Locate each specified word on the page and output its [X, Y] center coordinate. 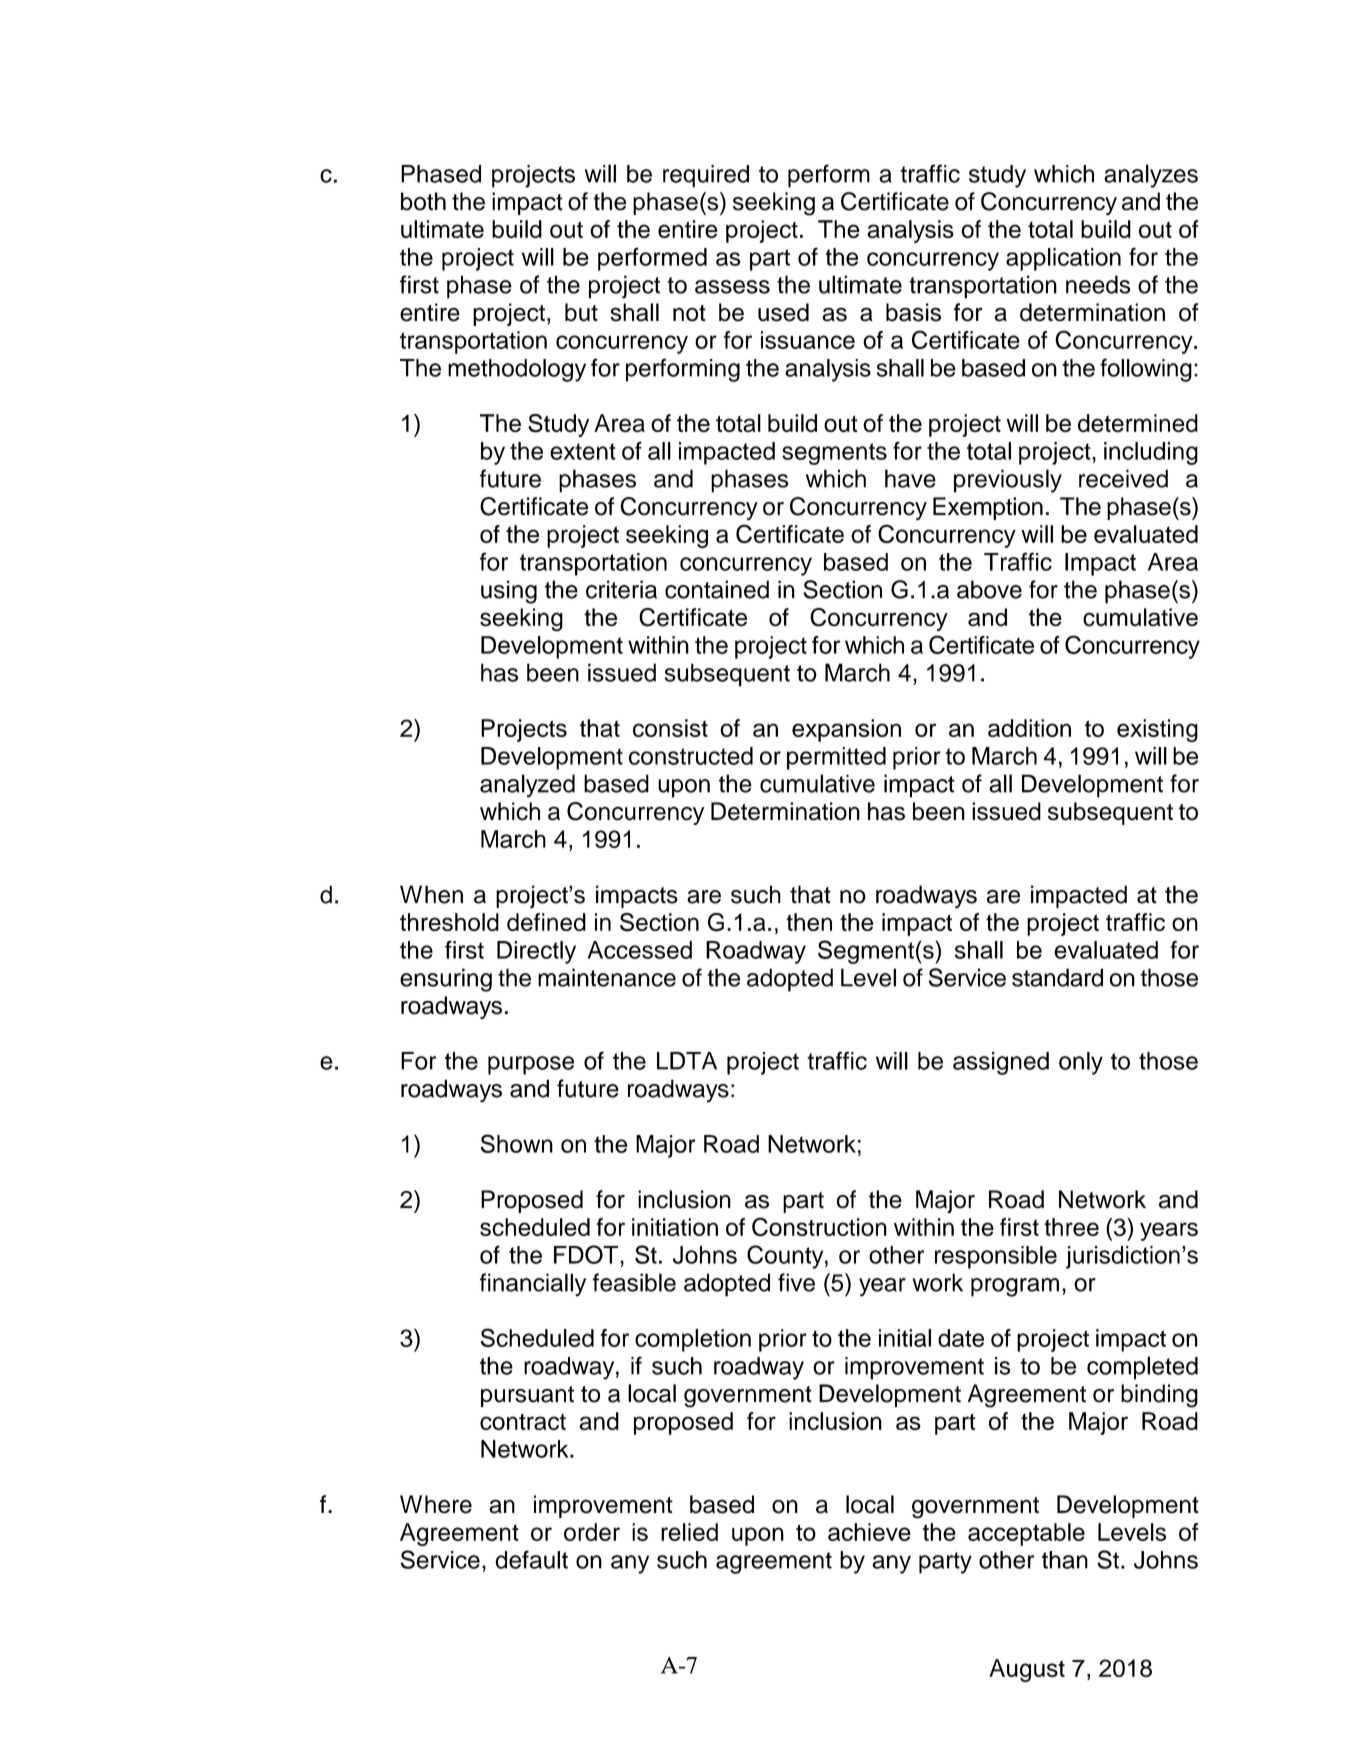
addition [1029, 728]
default [531, 1559]
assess [732, 287]
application [1063, 259]
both [423, 201]
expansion [846, 730]
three [1071, 1227]
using [509, 592]
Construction [819, 1227]
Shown [516, 1143]
